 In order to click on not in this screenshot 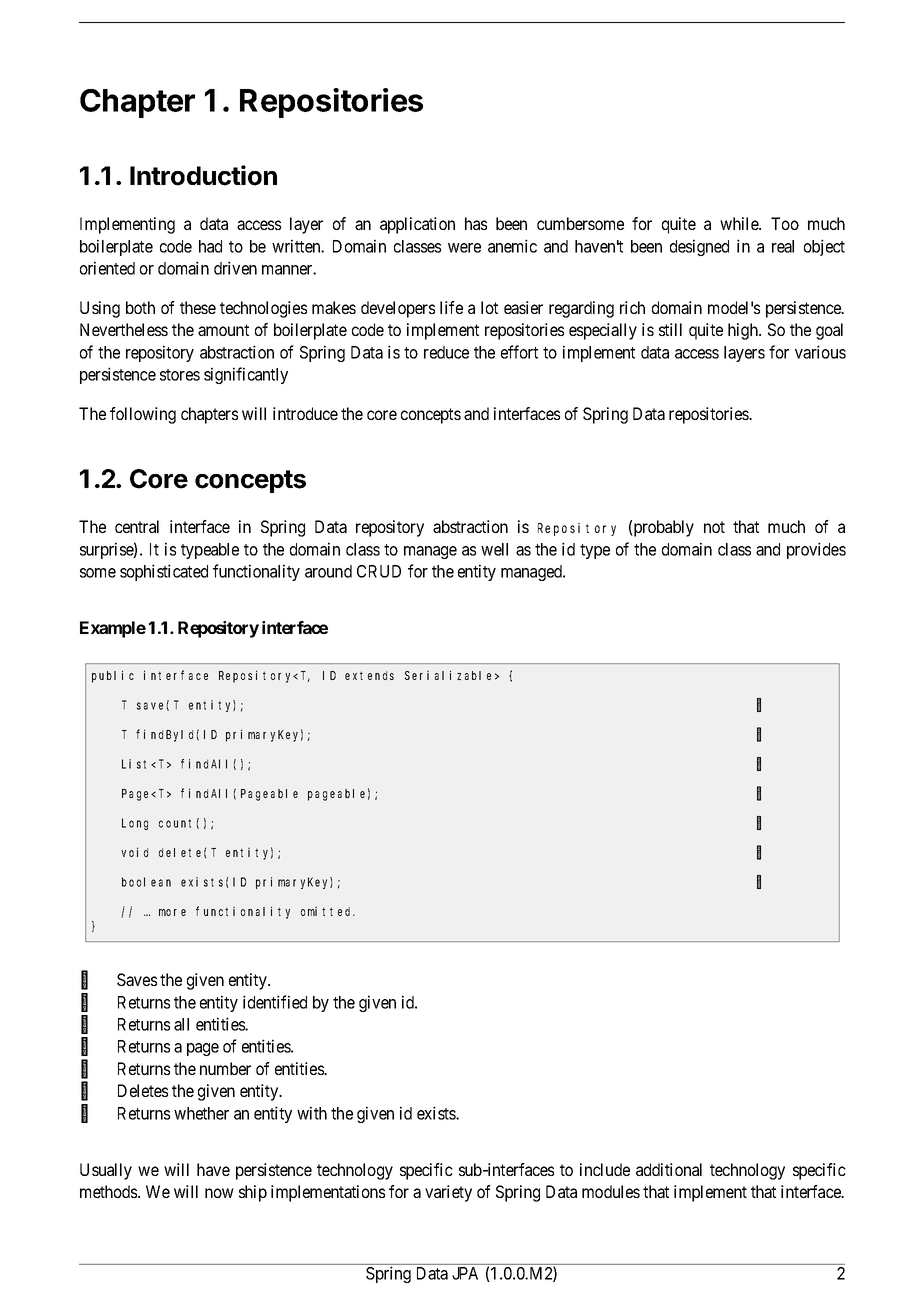, I will do `click(714, 527)`.
